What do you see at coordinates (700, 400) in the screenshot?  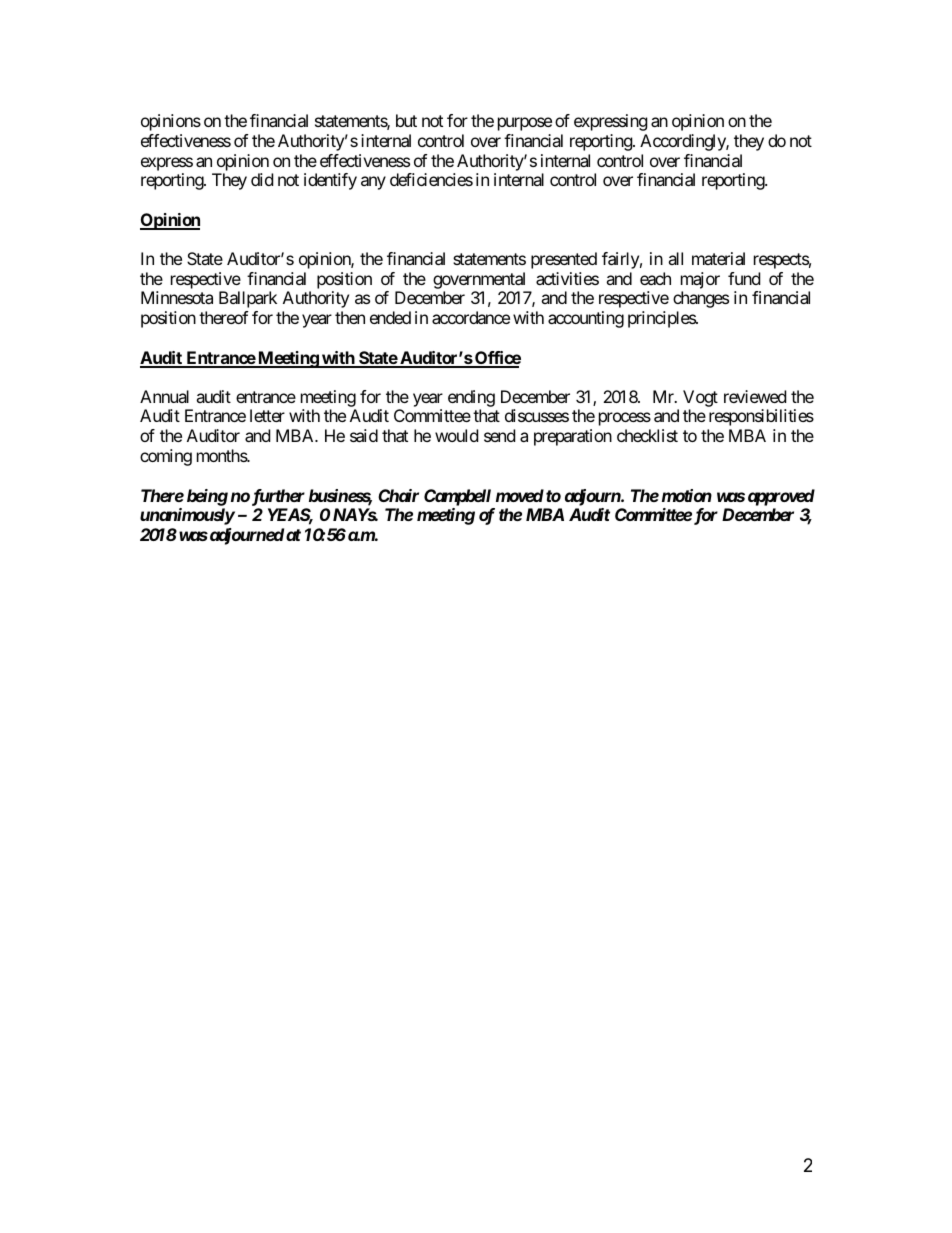 I see `Vogt` at bounding box center [700, 400].
